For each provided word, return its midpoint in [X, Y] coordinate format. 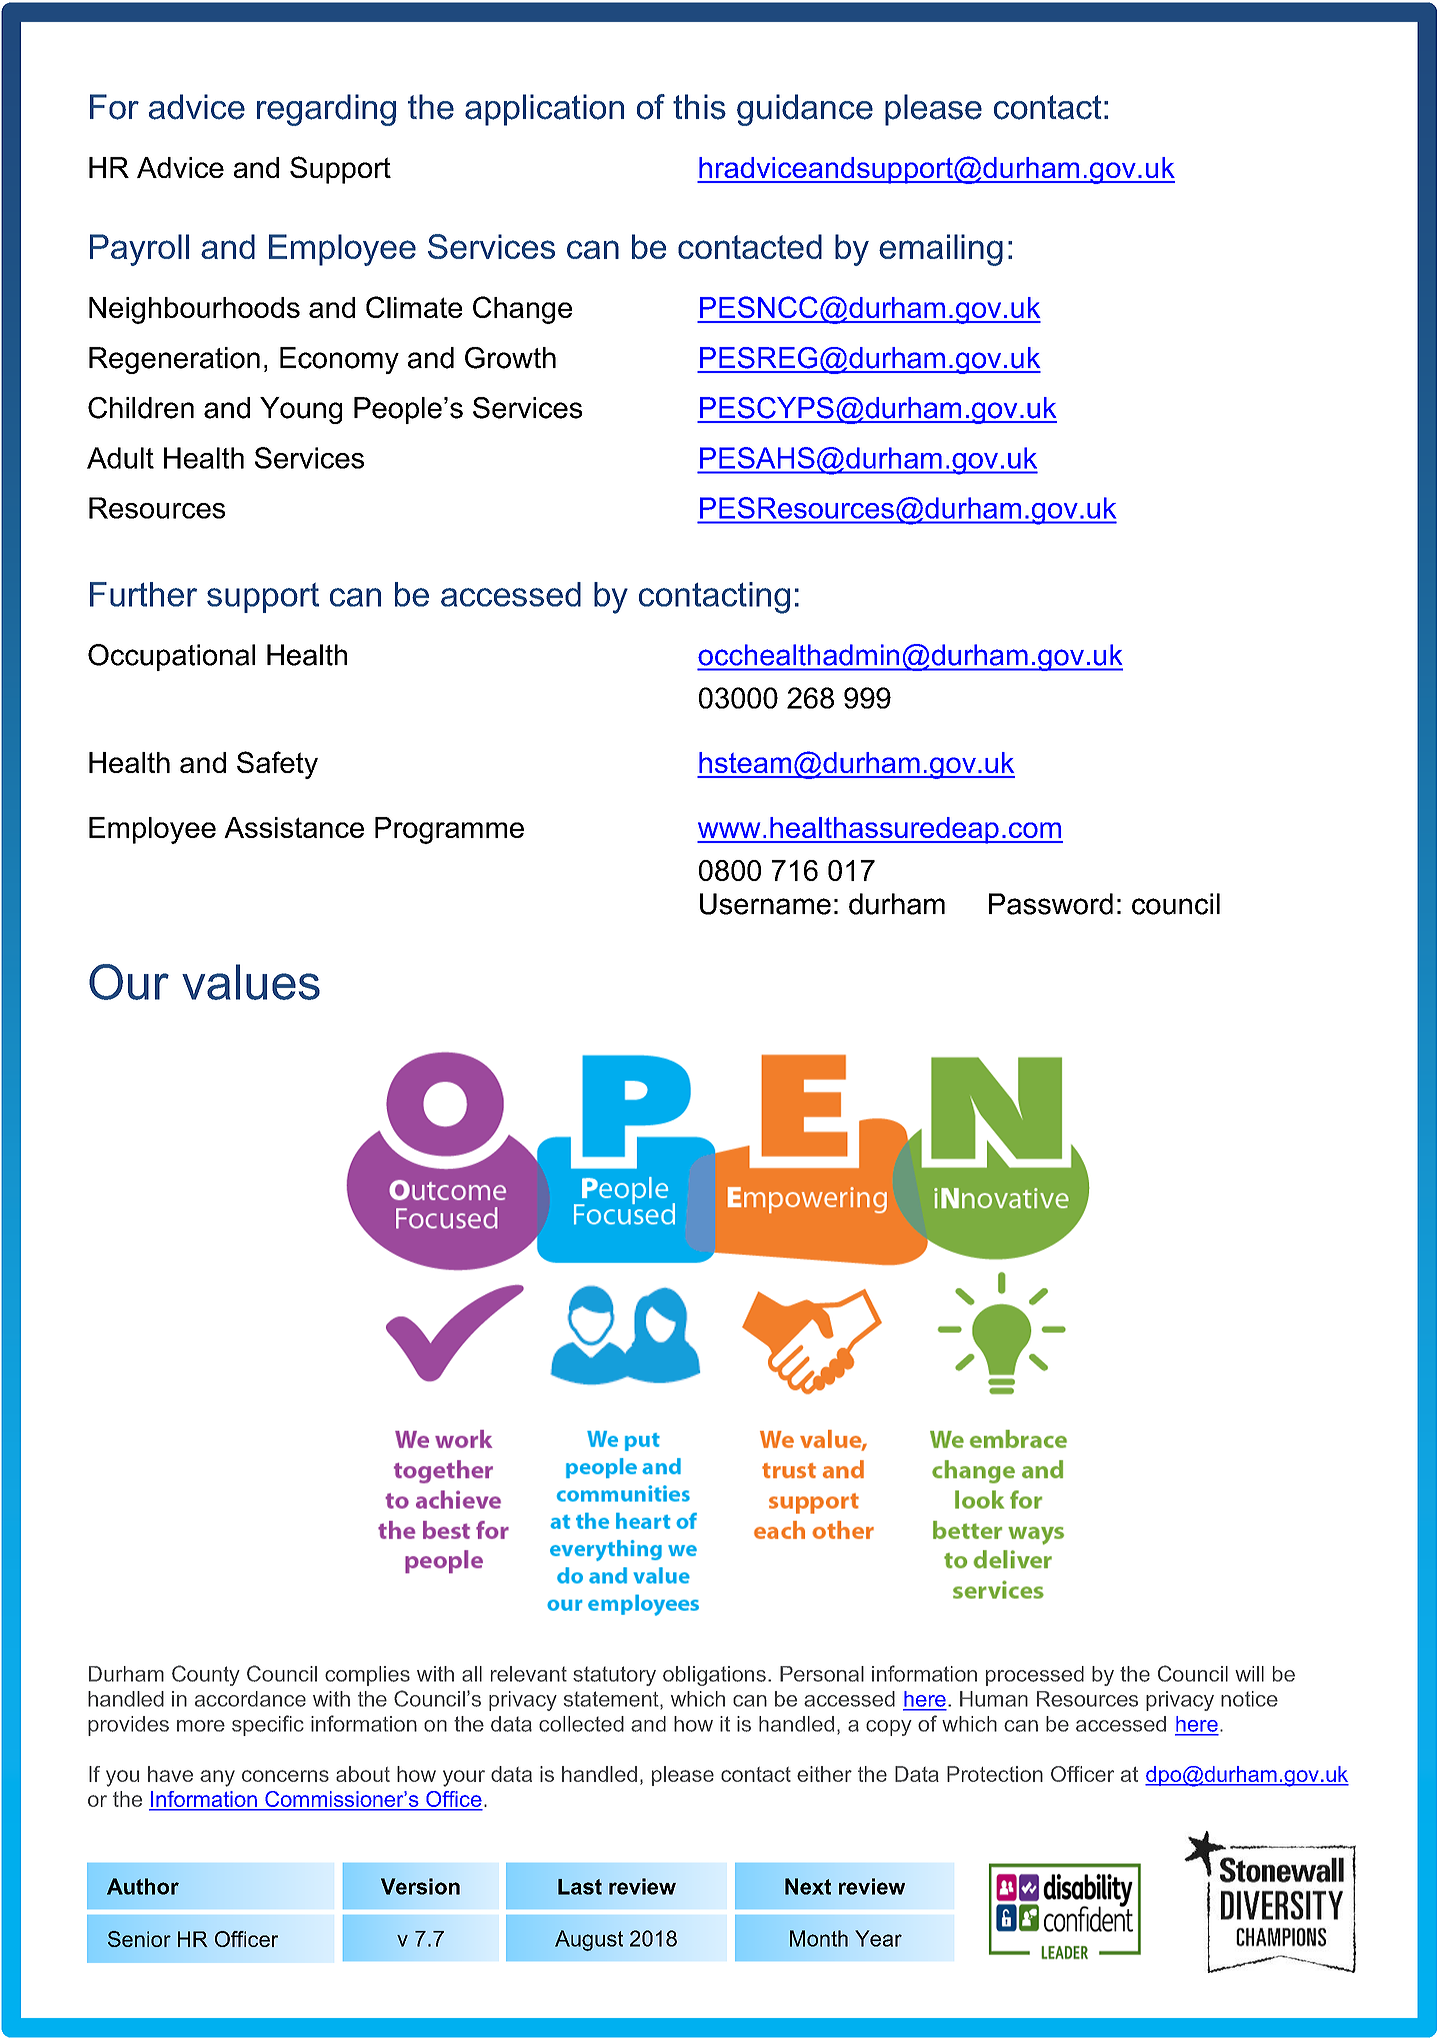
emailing [941, 250]
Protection [995, 1774]
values [251, 982]
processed [1035, 1676]
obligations [714, 1676]
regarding [326, 110]
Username [765, 904]
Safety [277, 765]
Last [580, 1887]
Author [143, 1886]
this [699, 107]
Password [1051, 904]
